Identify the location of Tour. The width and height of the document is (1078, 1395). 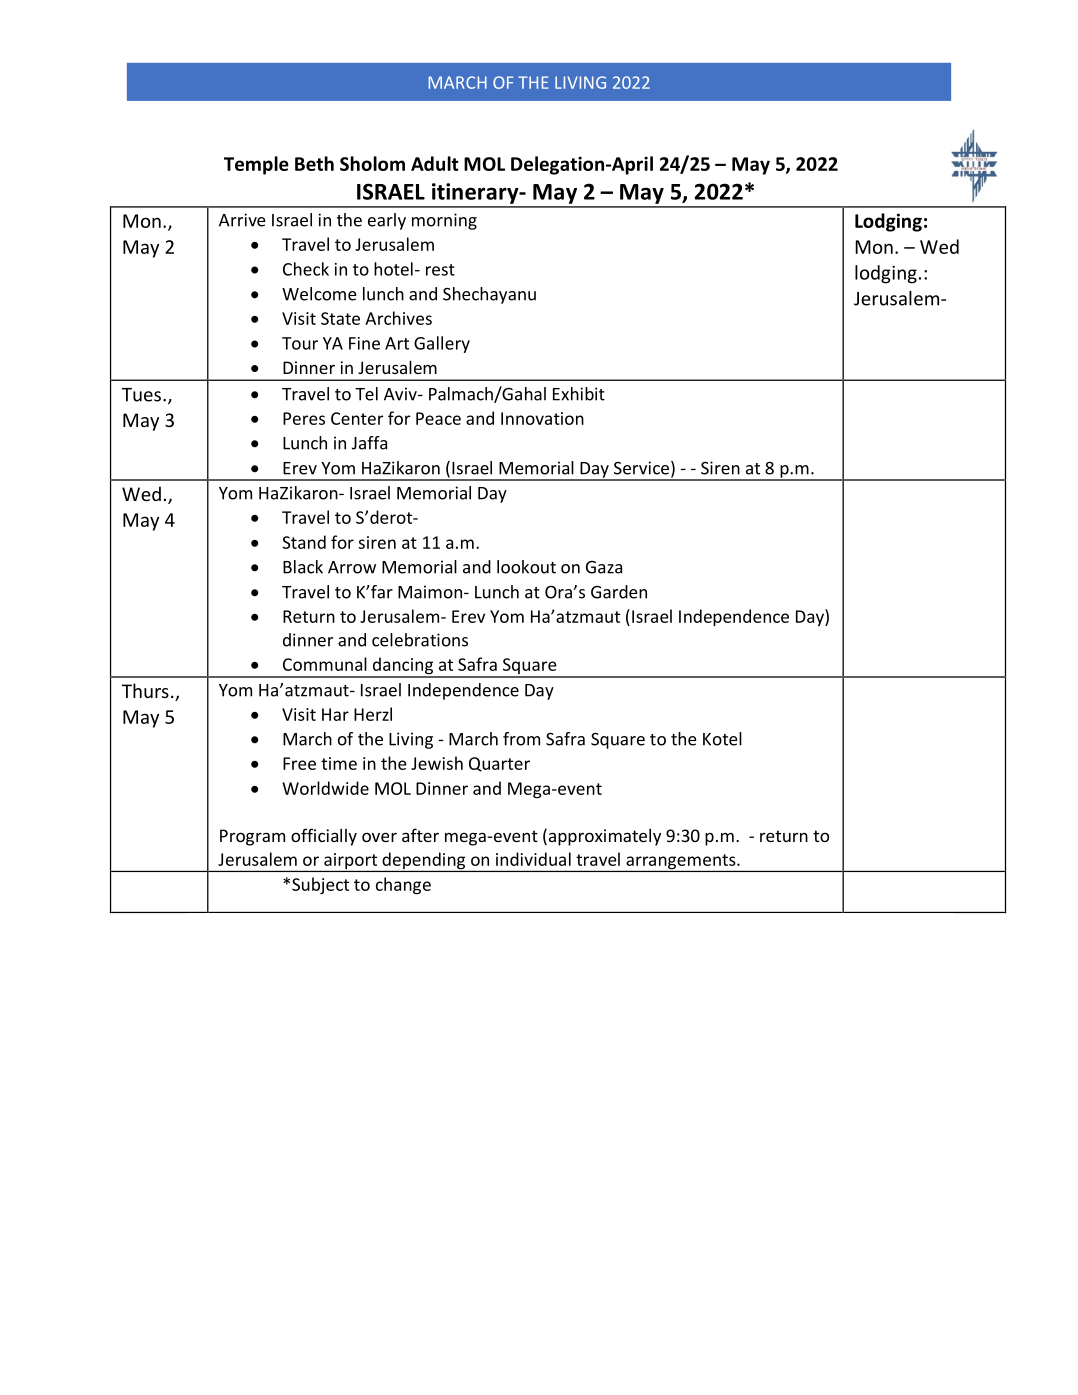
(300, 343).
